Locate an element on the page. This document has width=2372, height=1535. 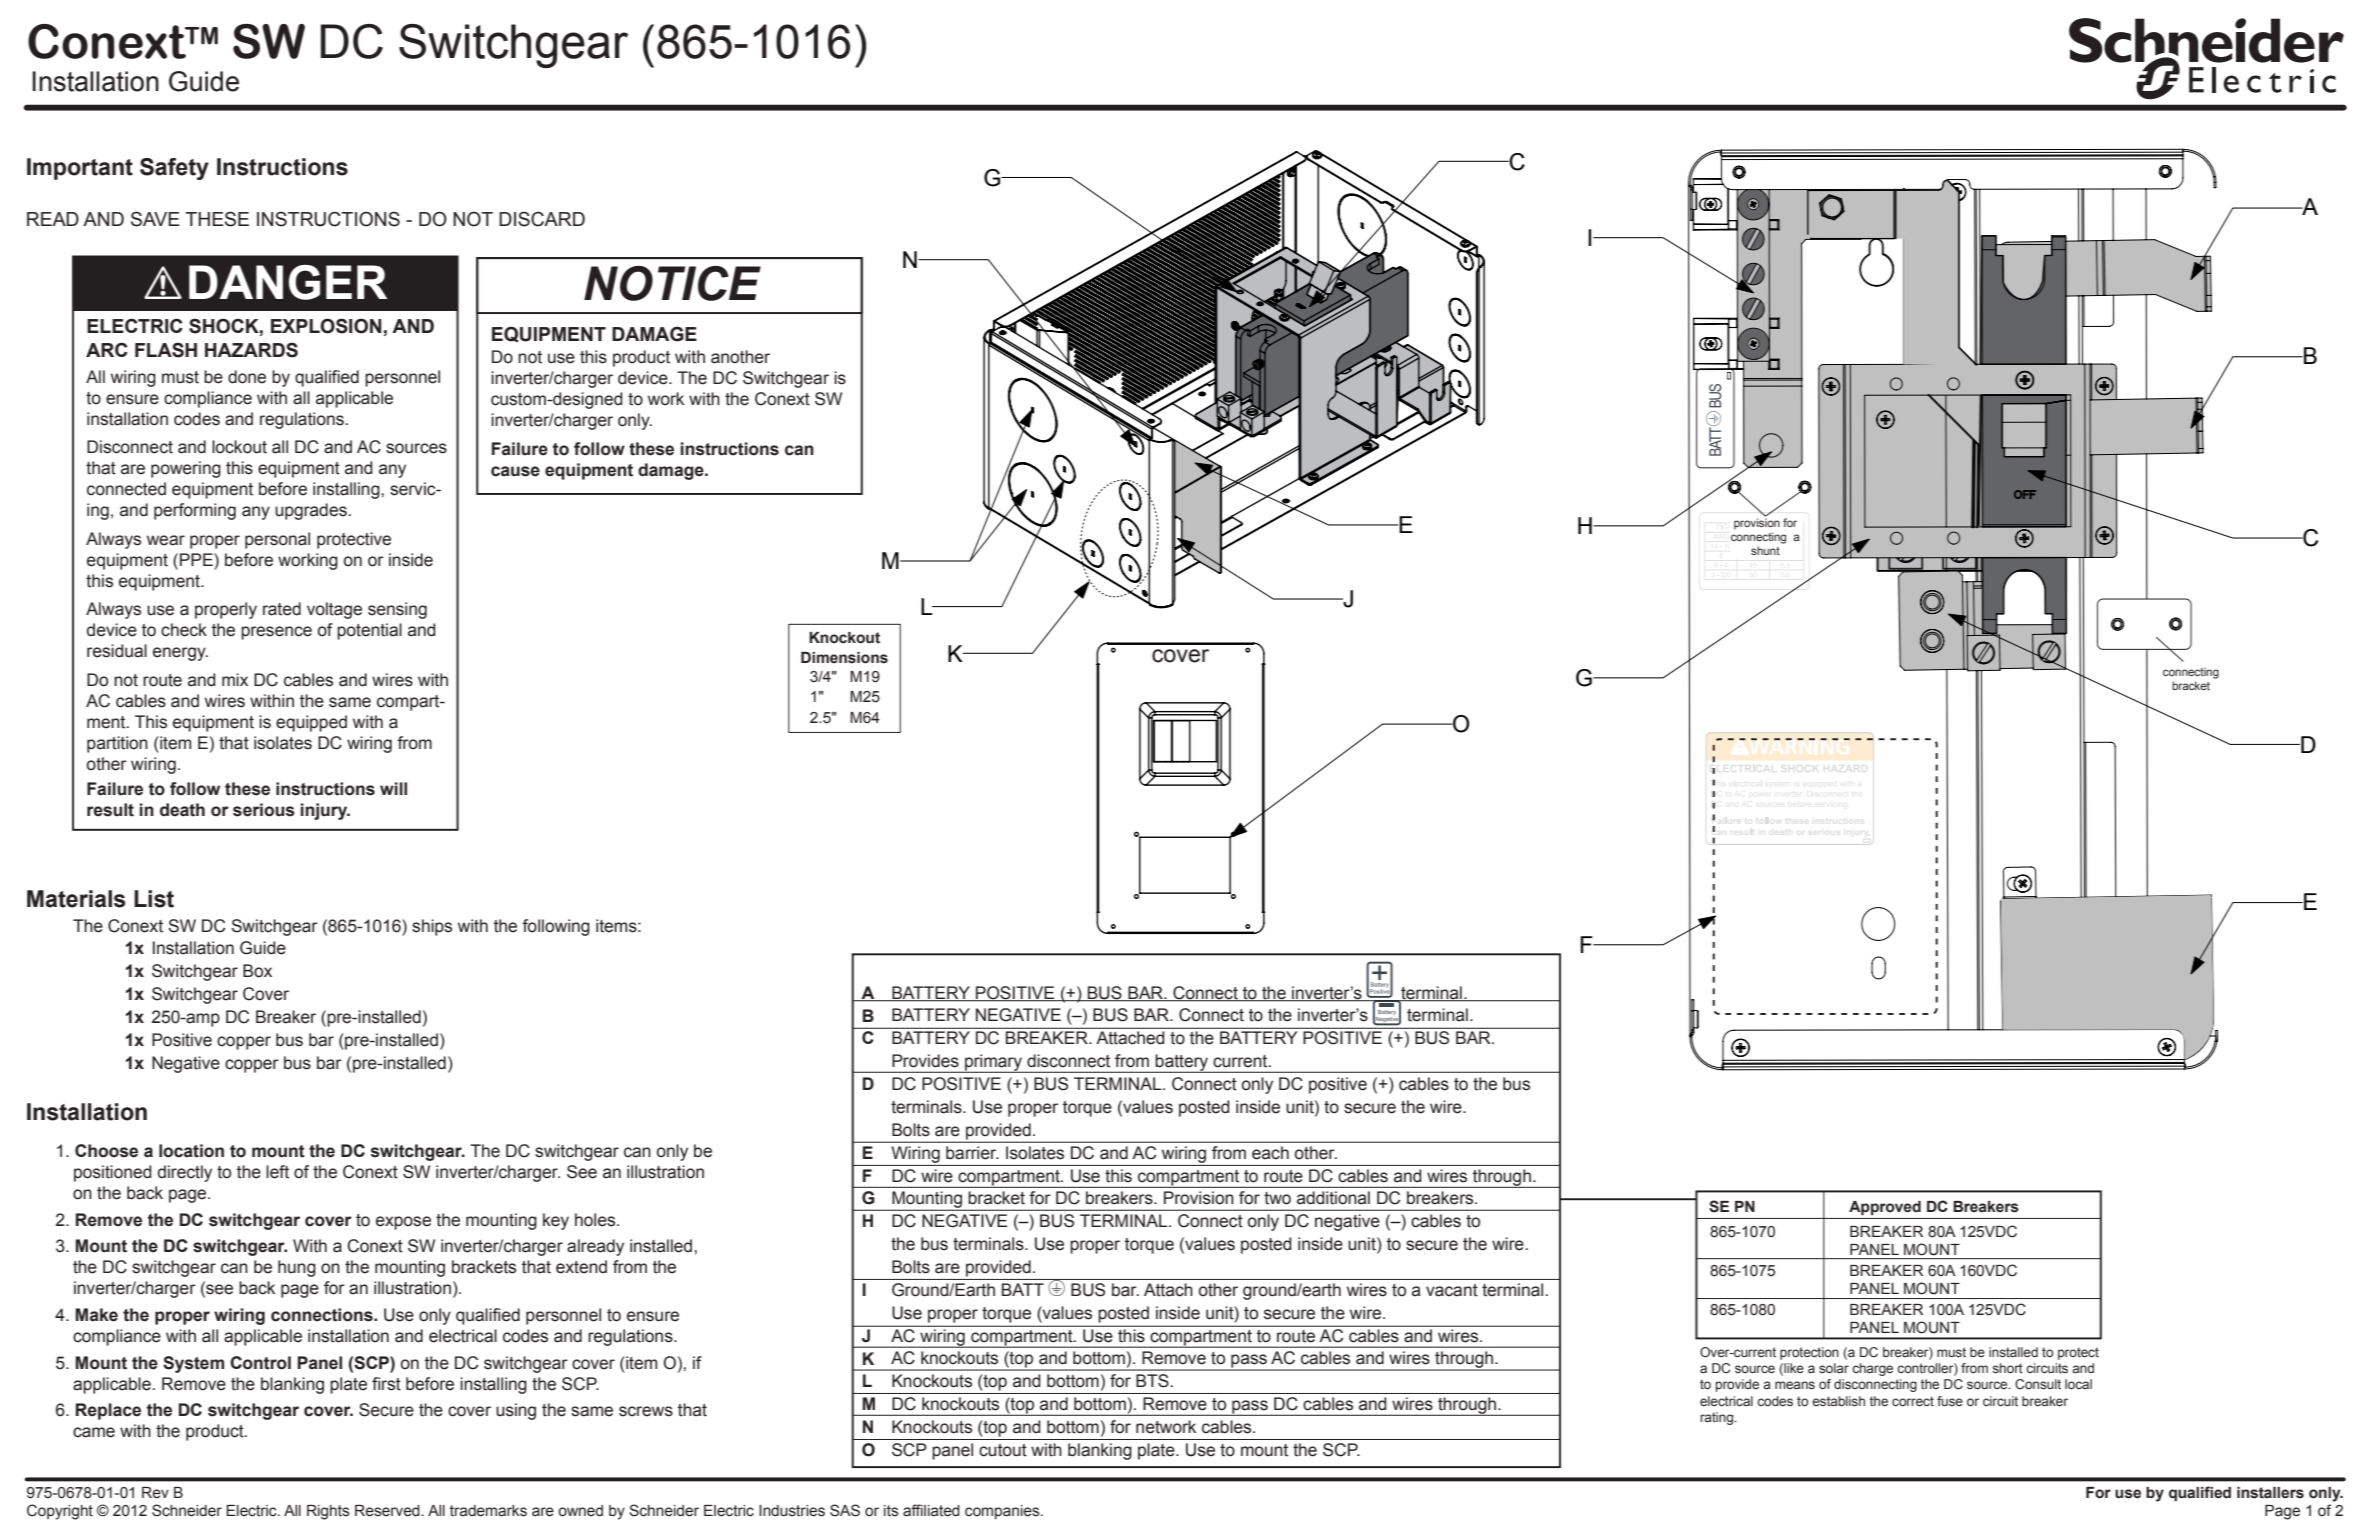
shunt is located at coordinates (1765, 550).
